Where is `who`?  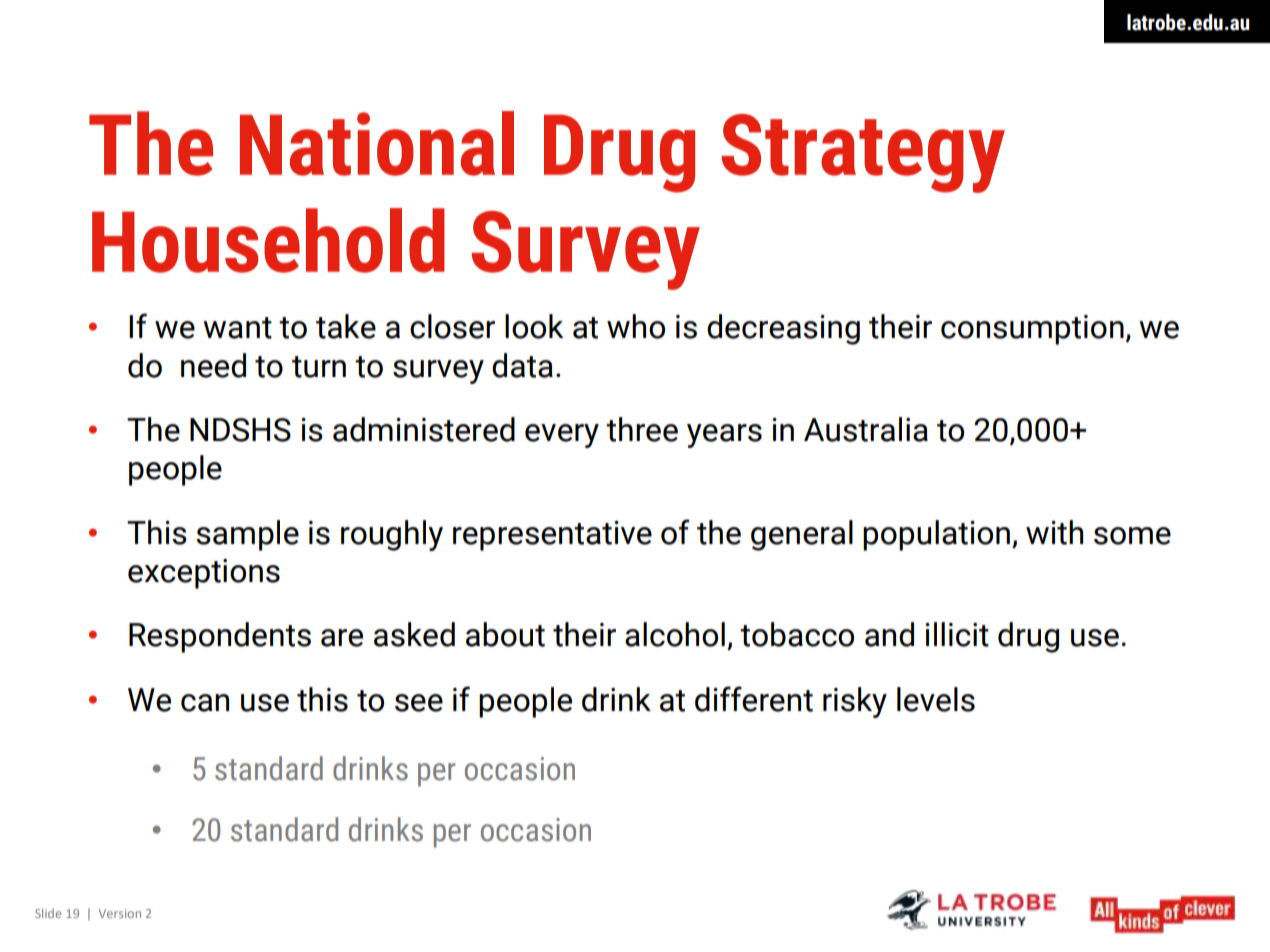 who is located at coordinates (636, 326).
